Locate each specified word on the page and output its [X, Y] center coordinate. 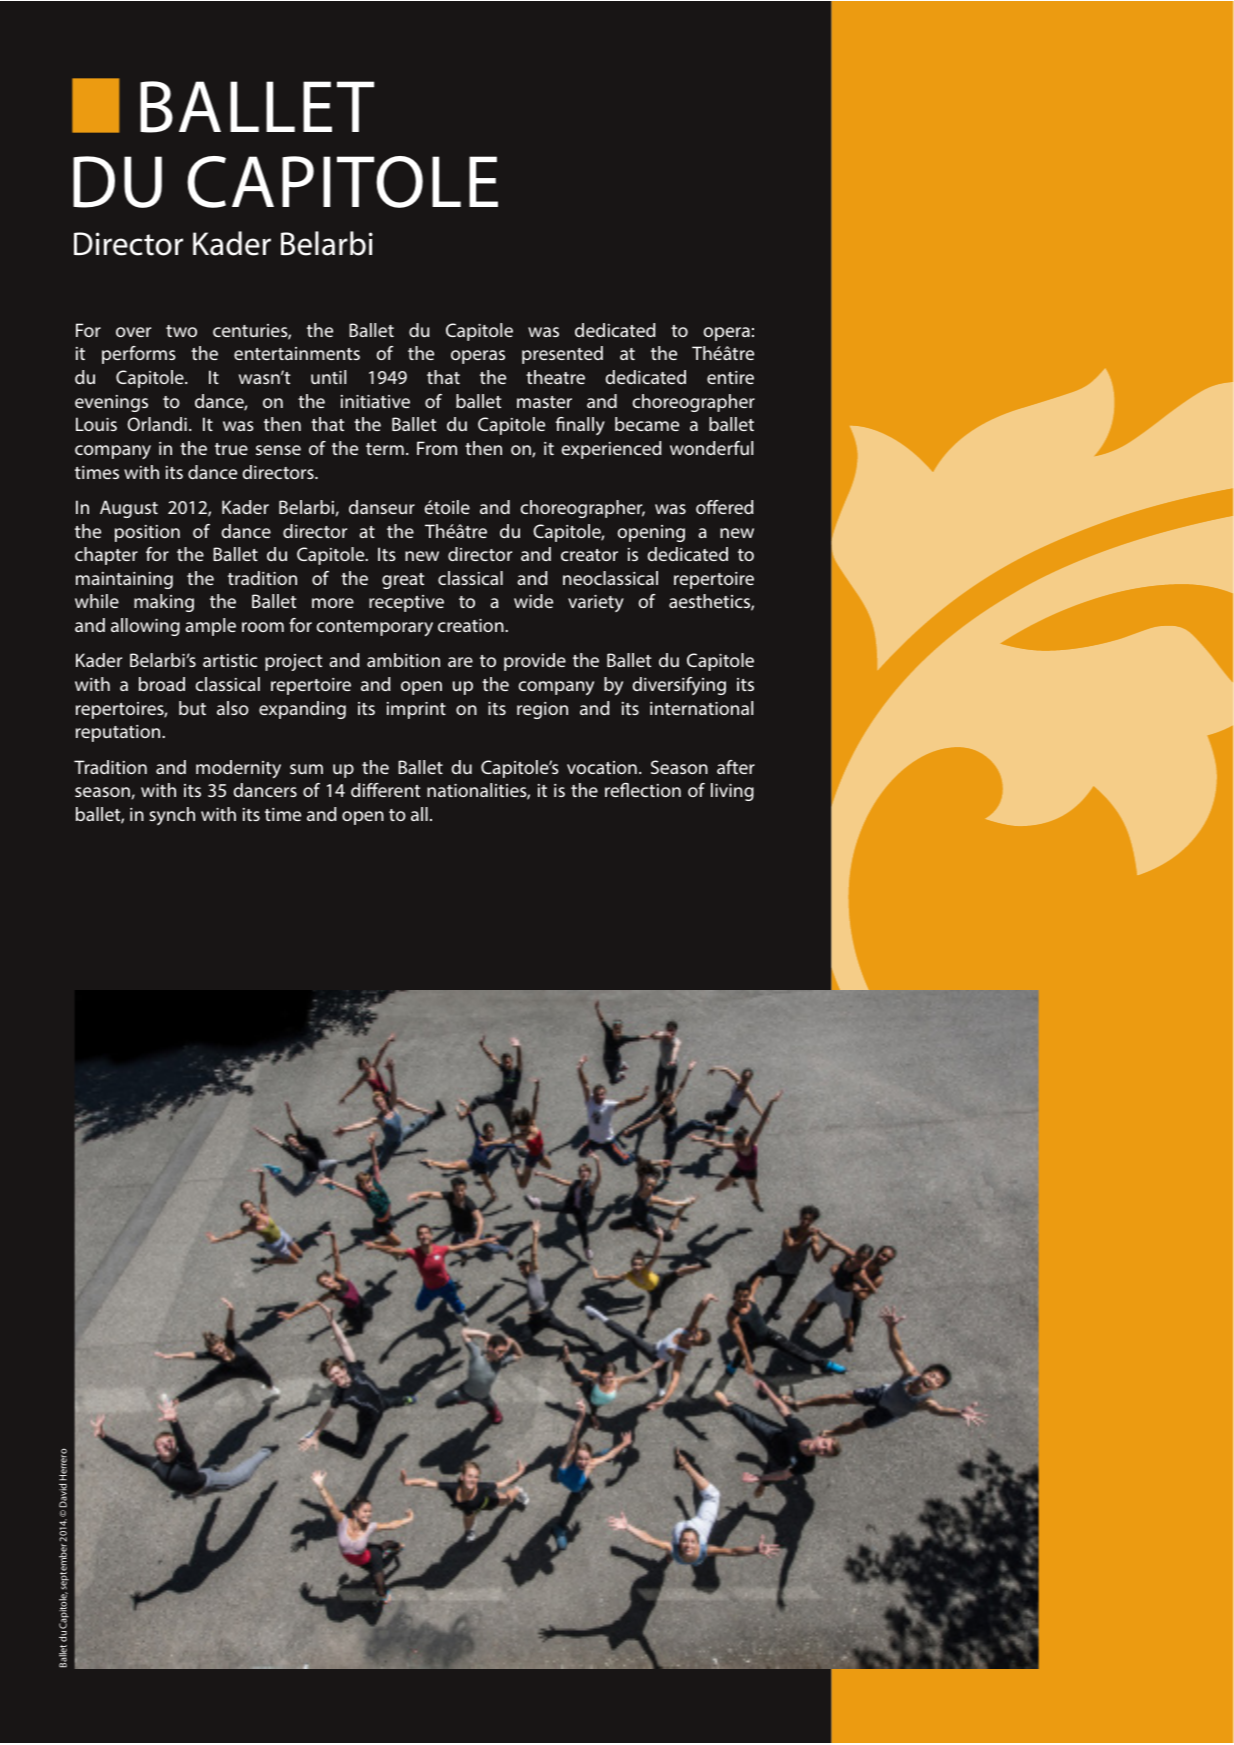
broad [162, 684]
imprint [416, 710]
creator [589, 555]
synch [172, 816]
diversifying [679, 686]
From [437, 448]
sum [306, 769]
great [403, 581]
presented [562, 355]
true [231, 449]
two [181, 331]
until [328, 377]
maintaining [124, 580]
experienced [612, 450]
